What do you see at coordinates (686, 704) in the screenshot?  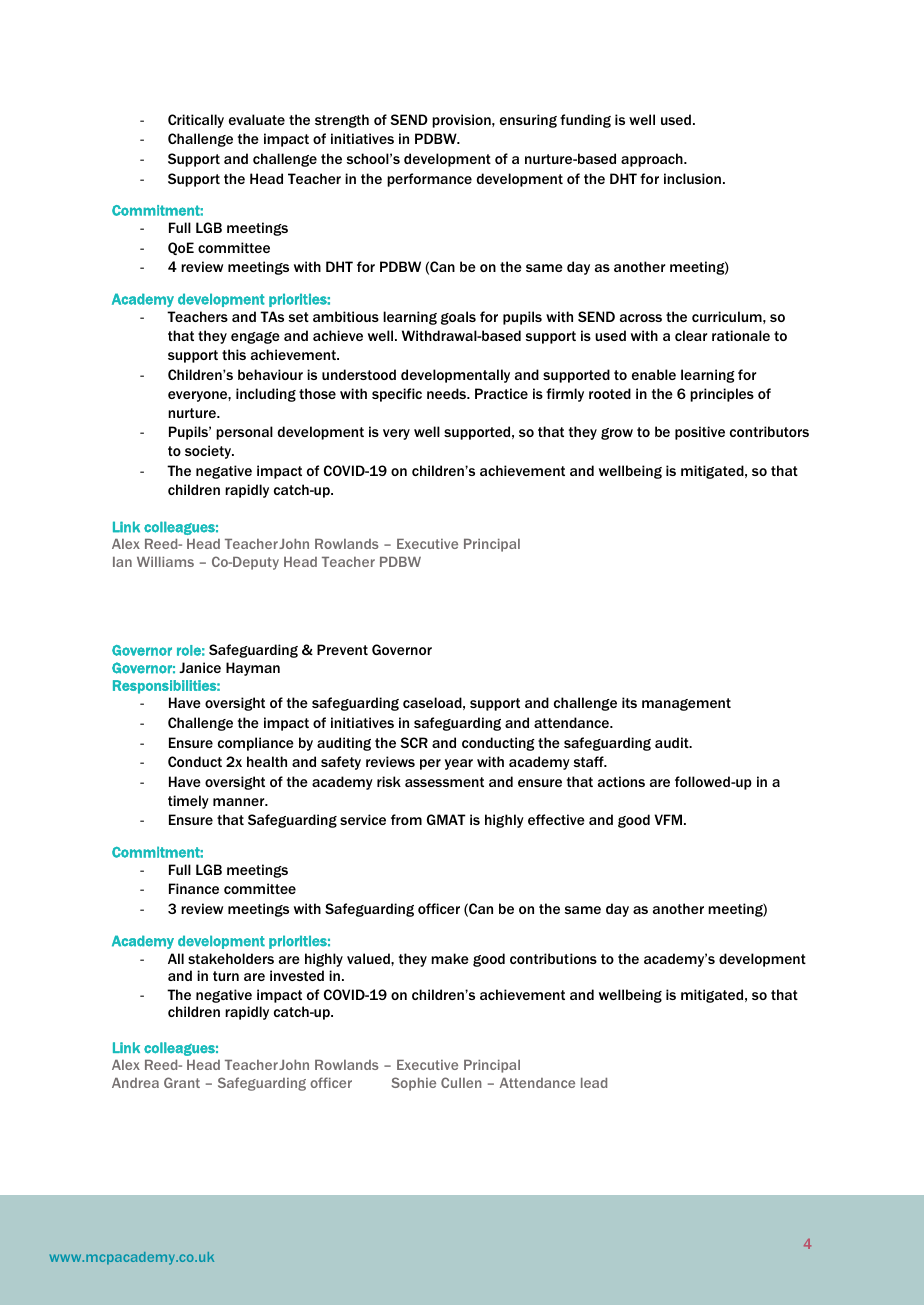 I see `management` at bounding box center [686, 704].
